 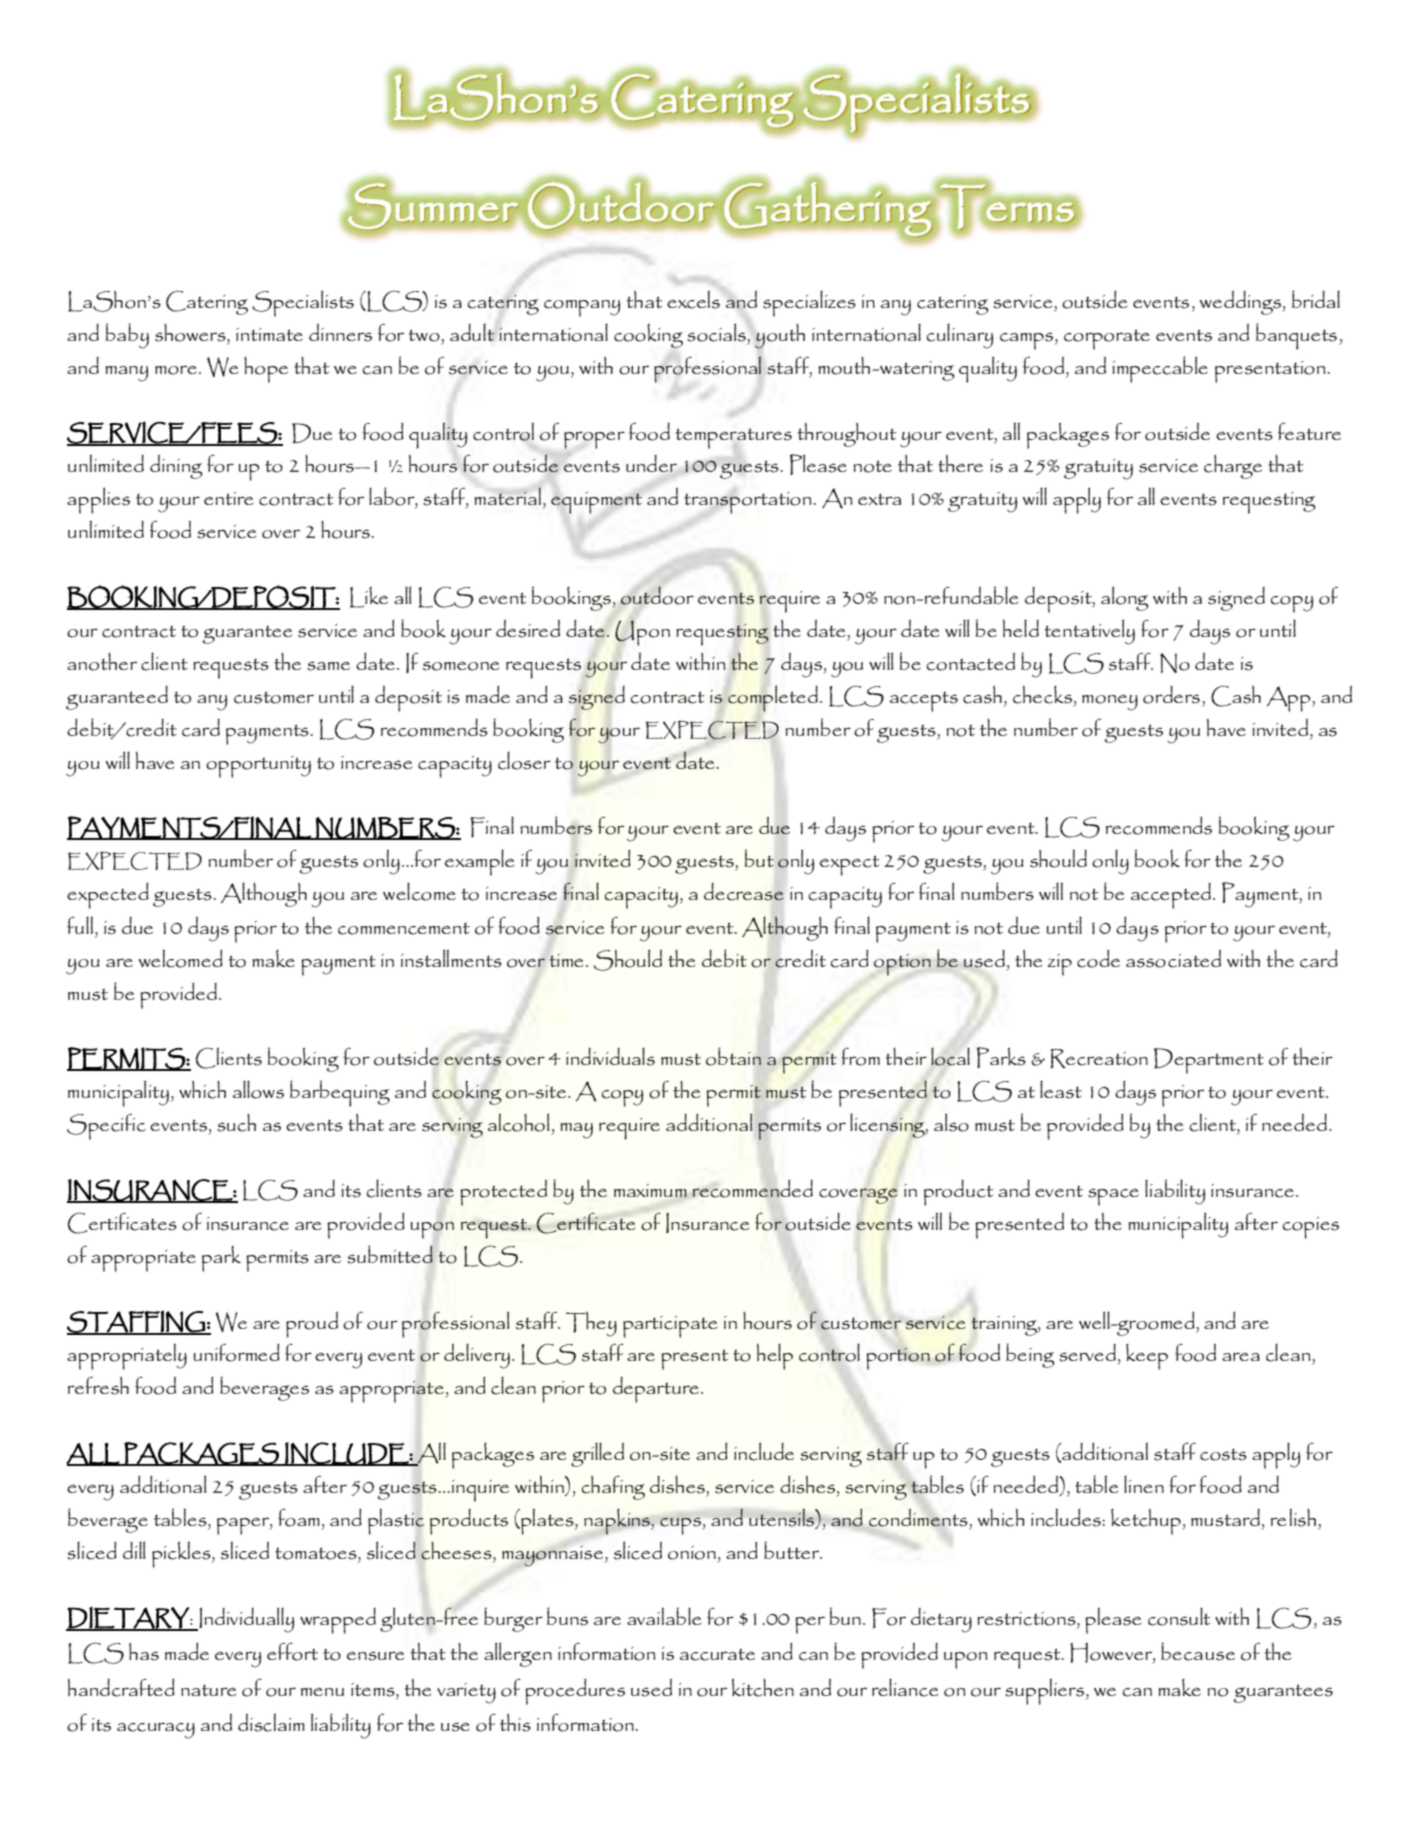 I want to click on copies, so click(x=1310, y=1228).
